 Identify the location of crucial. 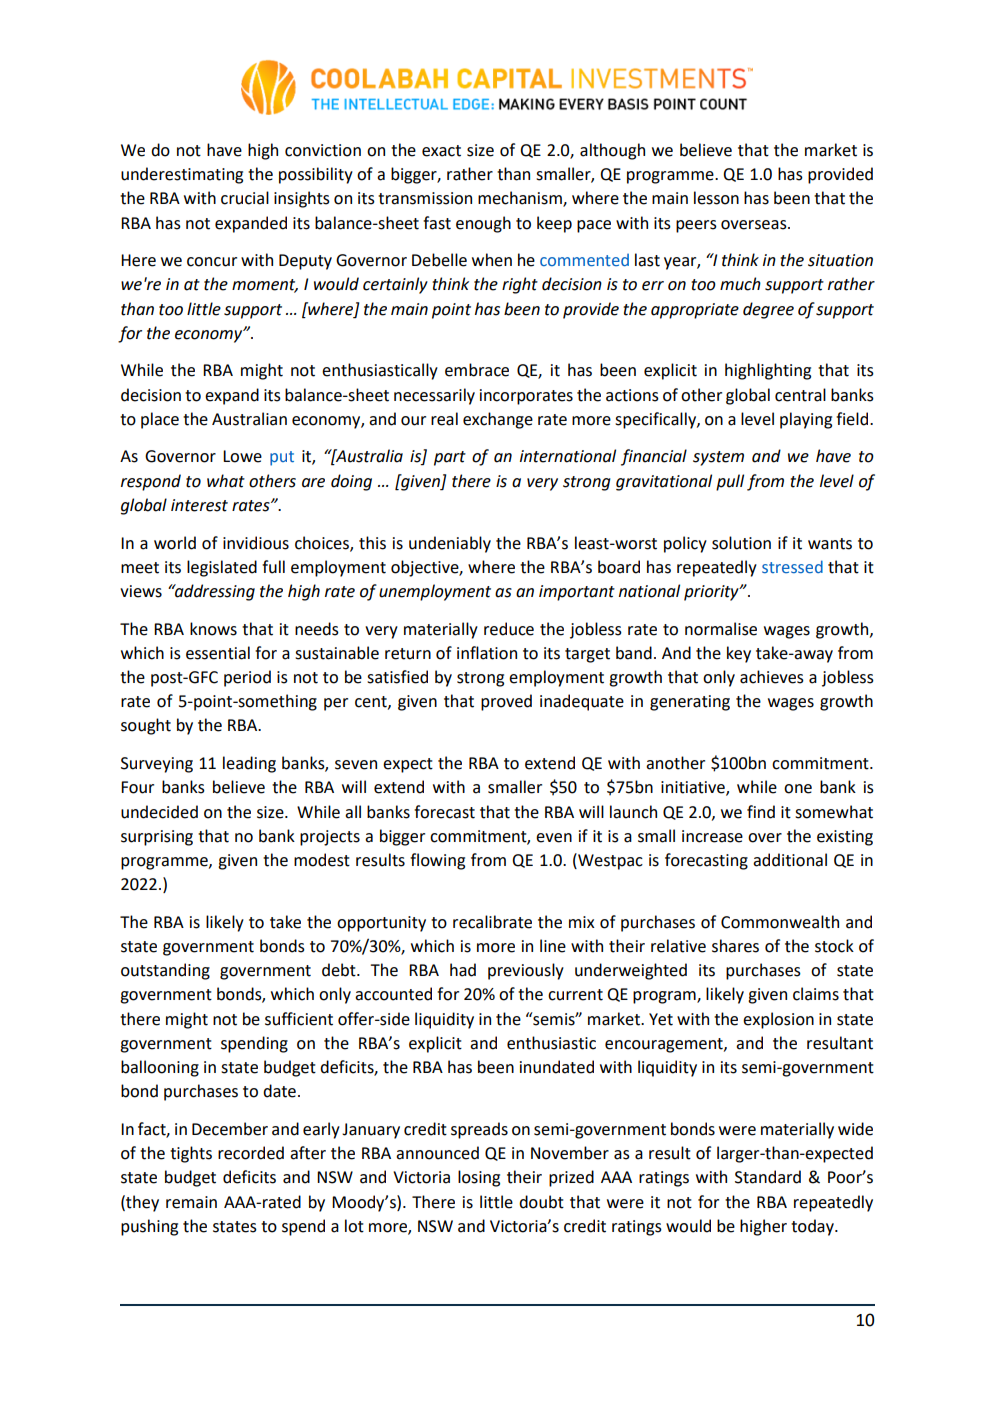
(245, 198).
